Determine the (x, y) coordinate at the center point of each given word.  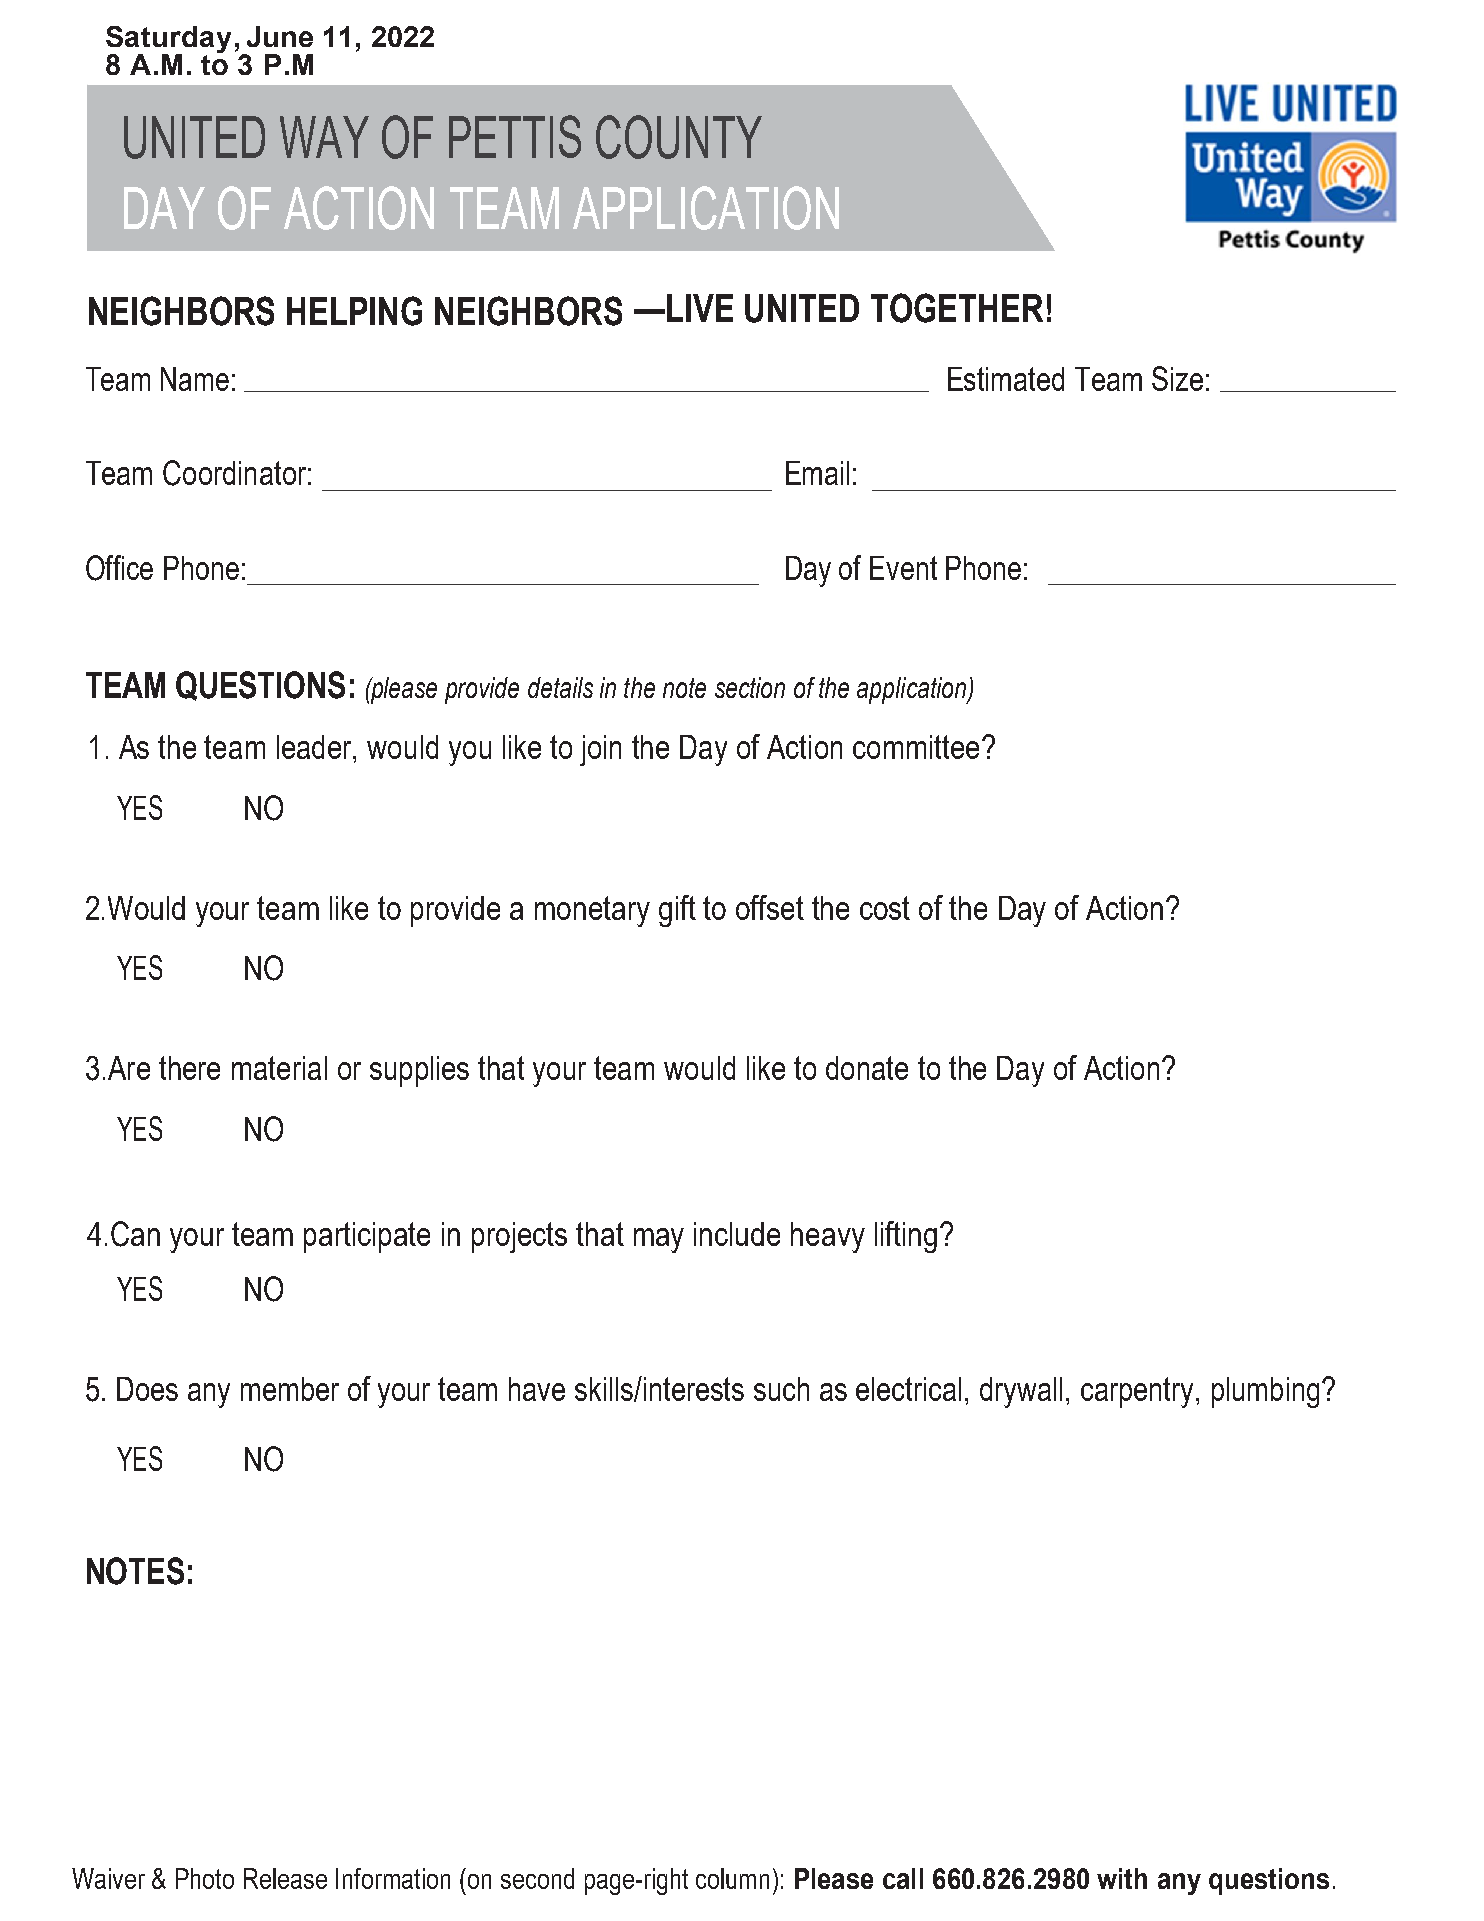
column (732, 1878)
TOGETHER (957, 308)
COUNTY (679, 137)
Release (285, 1878)
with (1122, 1878)
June (280, 36)
